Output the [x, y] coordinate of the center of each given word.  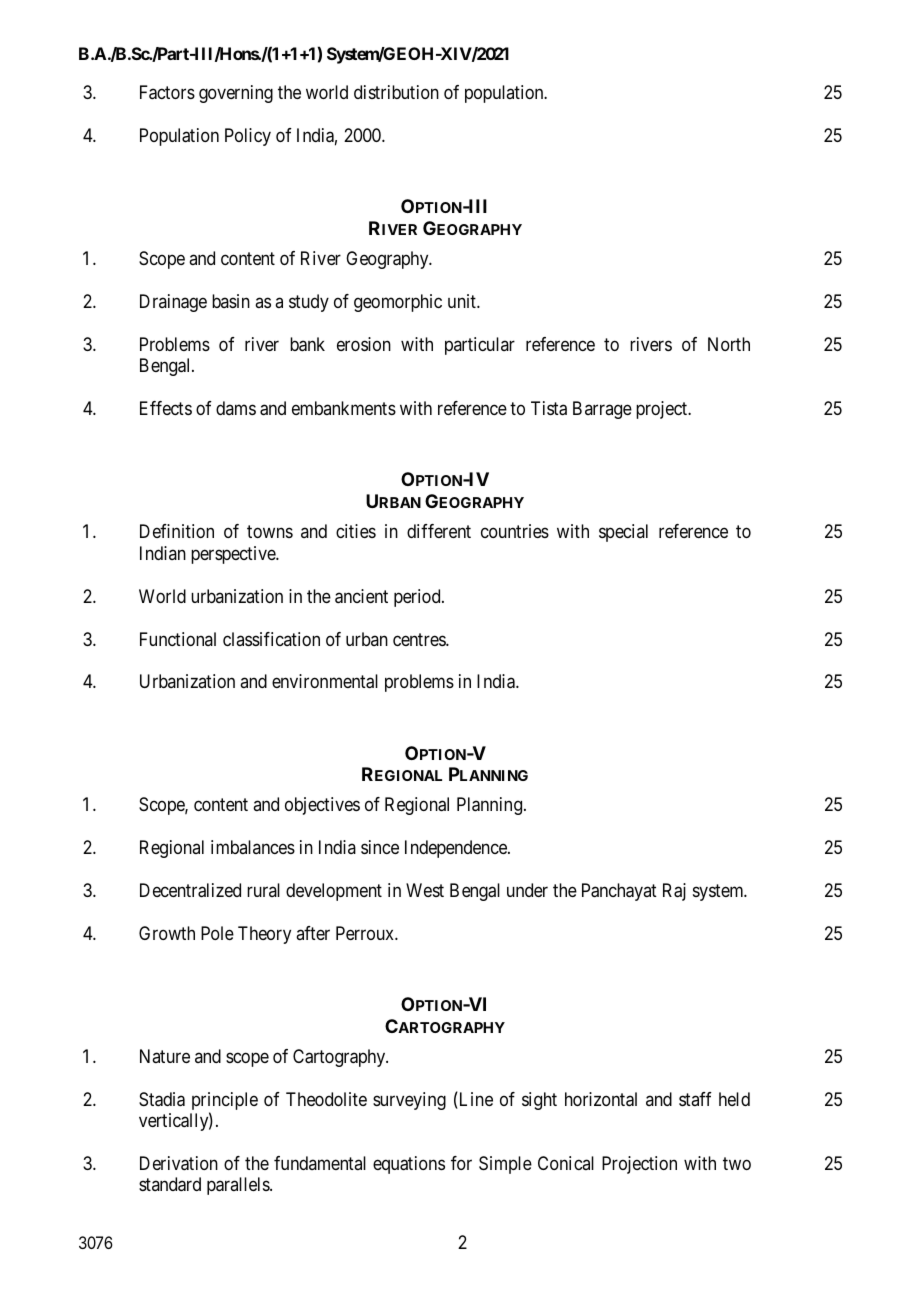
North [729, 344]
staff [695, 1099]
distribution [396, 92]
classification [271, 639]
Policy [248, 137]
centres [420, 639]
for [461, 1163]
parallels [239, 1186]
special [623, 533]
